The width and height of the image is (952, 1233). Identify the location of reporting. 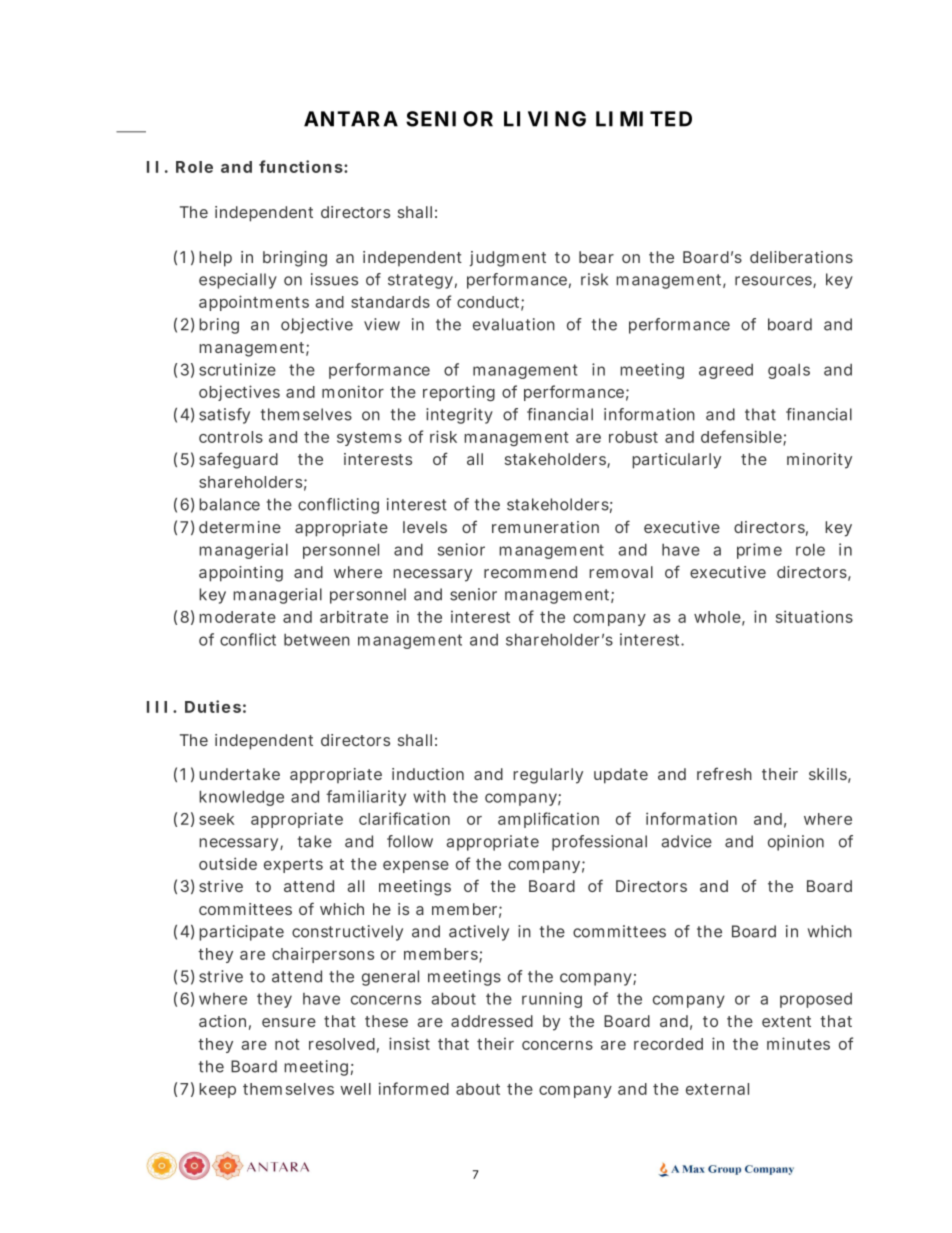
(459, 393).
